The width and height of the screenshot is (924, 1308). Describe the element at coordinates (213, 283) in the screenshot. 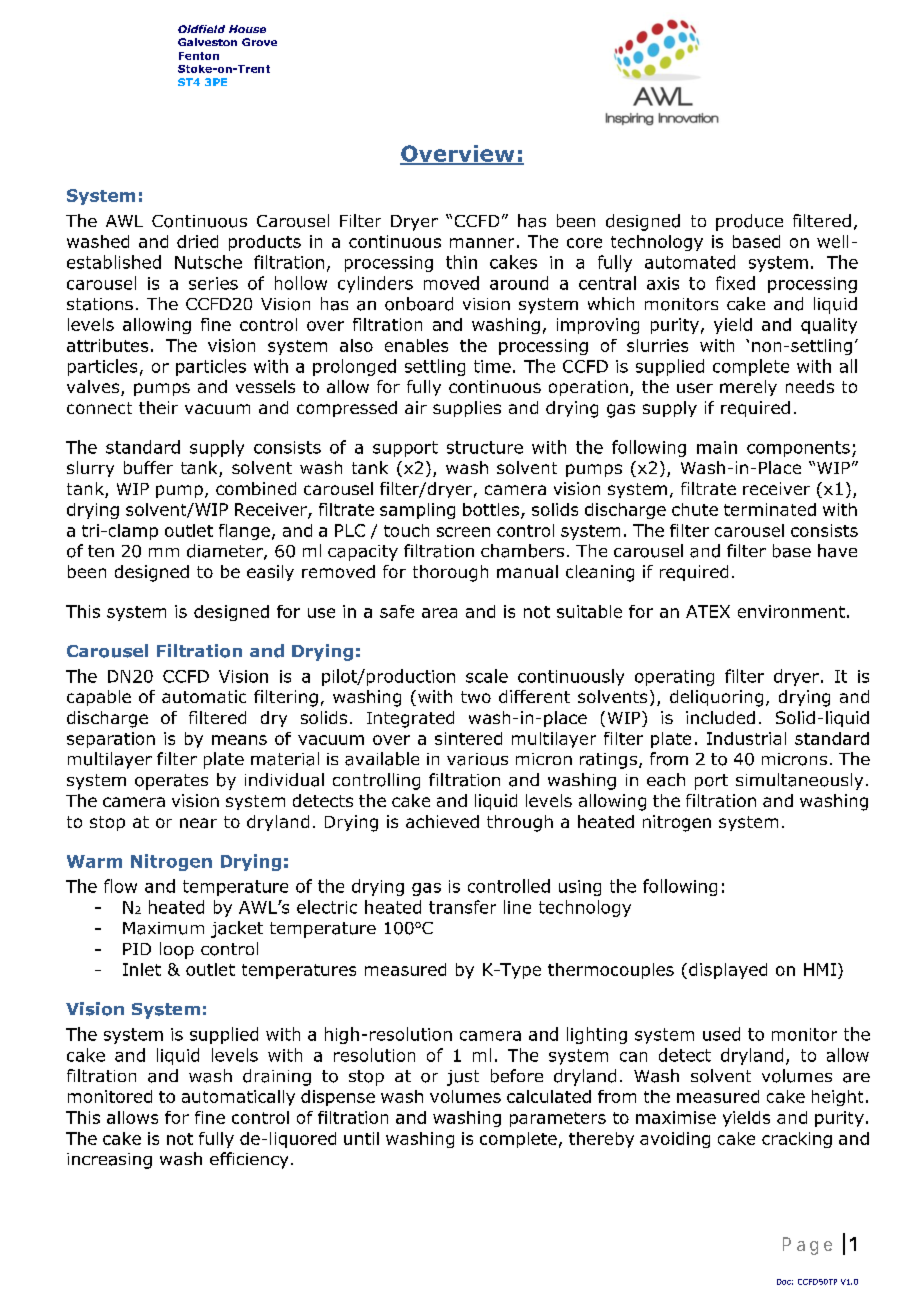

I see `series` at that location.
